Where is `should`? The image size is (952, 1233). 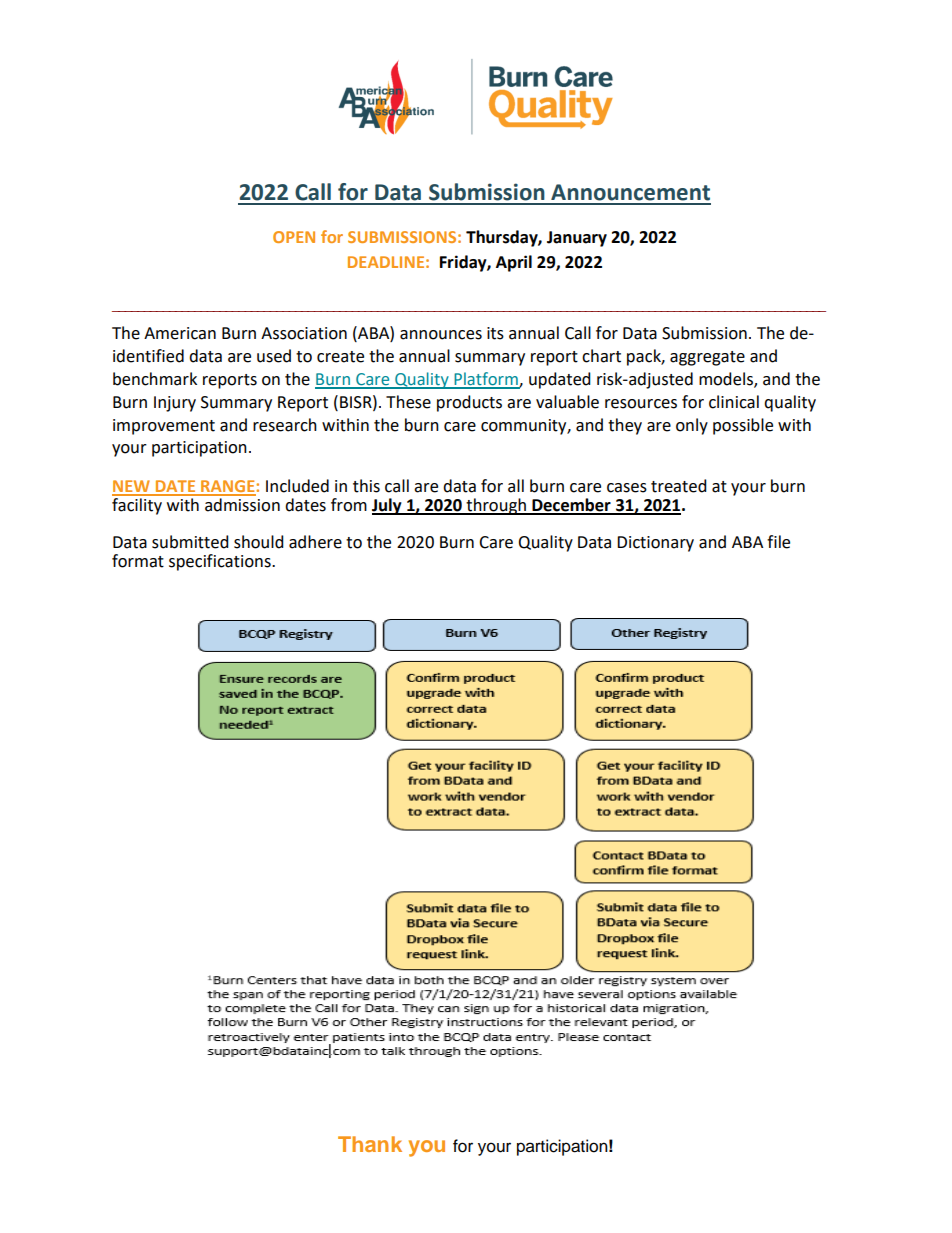
should is located at coordinates (259, 542).
